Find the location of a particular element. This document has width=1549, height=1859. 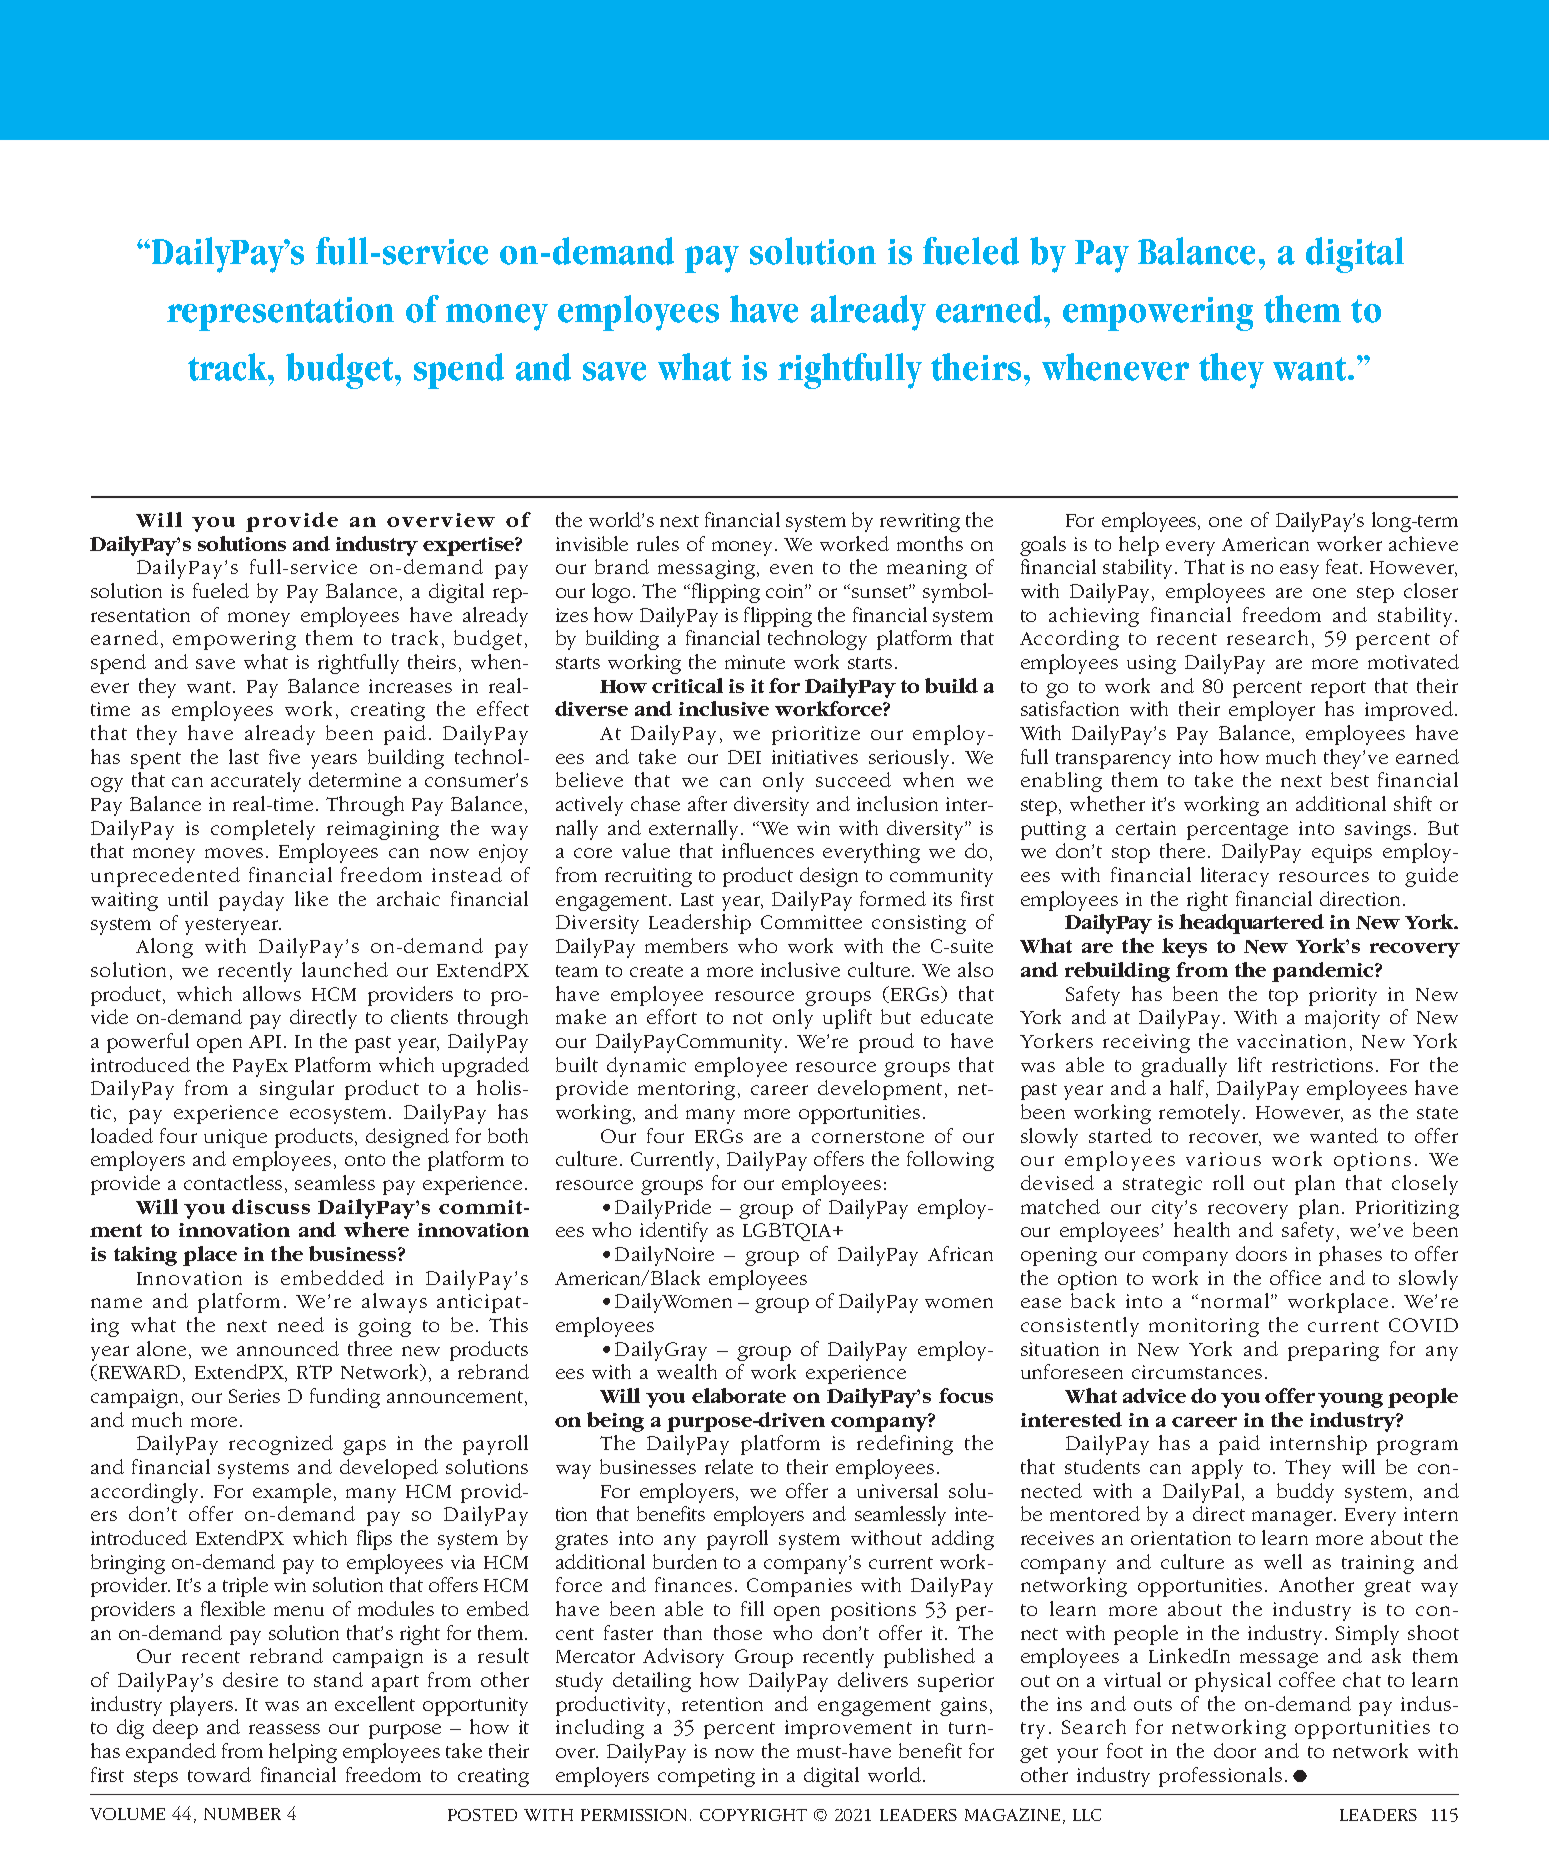

relate is located at coordinates (729, 1466).
